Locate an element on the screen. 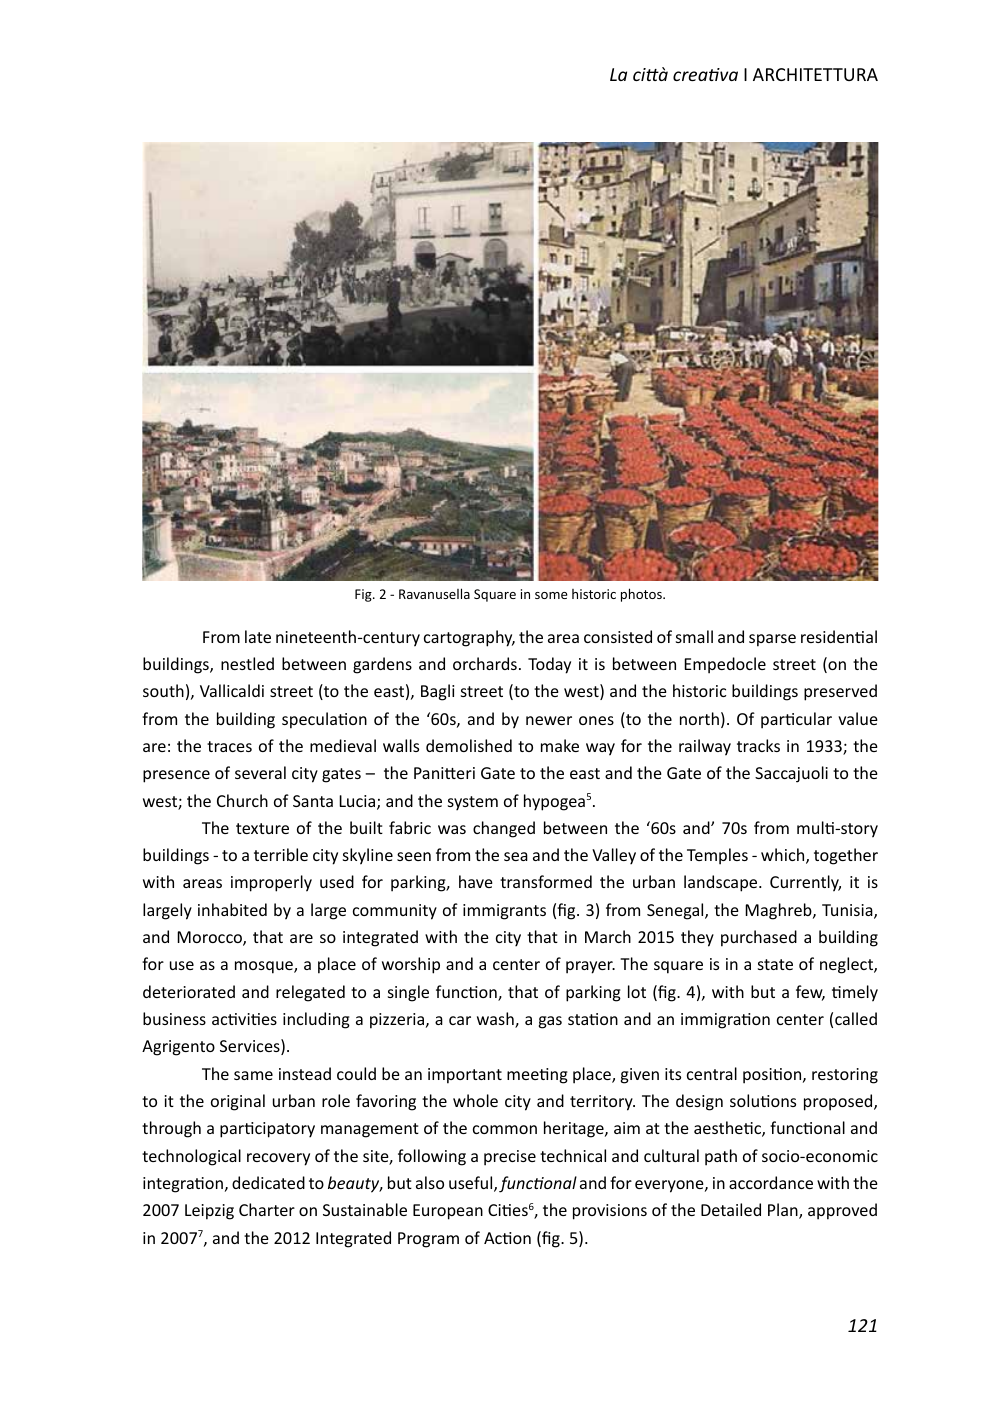  including is located at coordinates (316, 1020).
